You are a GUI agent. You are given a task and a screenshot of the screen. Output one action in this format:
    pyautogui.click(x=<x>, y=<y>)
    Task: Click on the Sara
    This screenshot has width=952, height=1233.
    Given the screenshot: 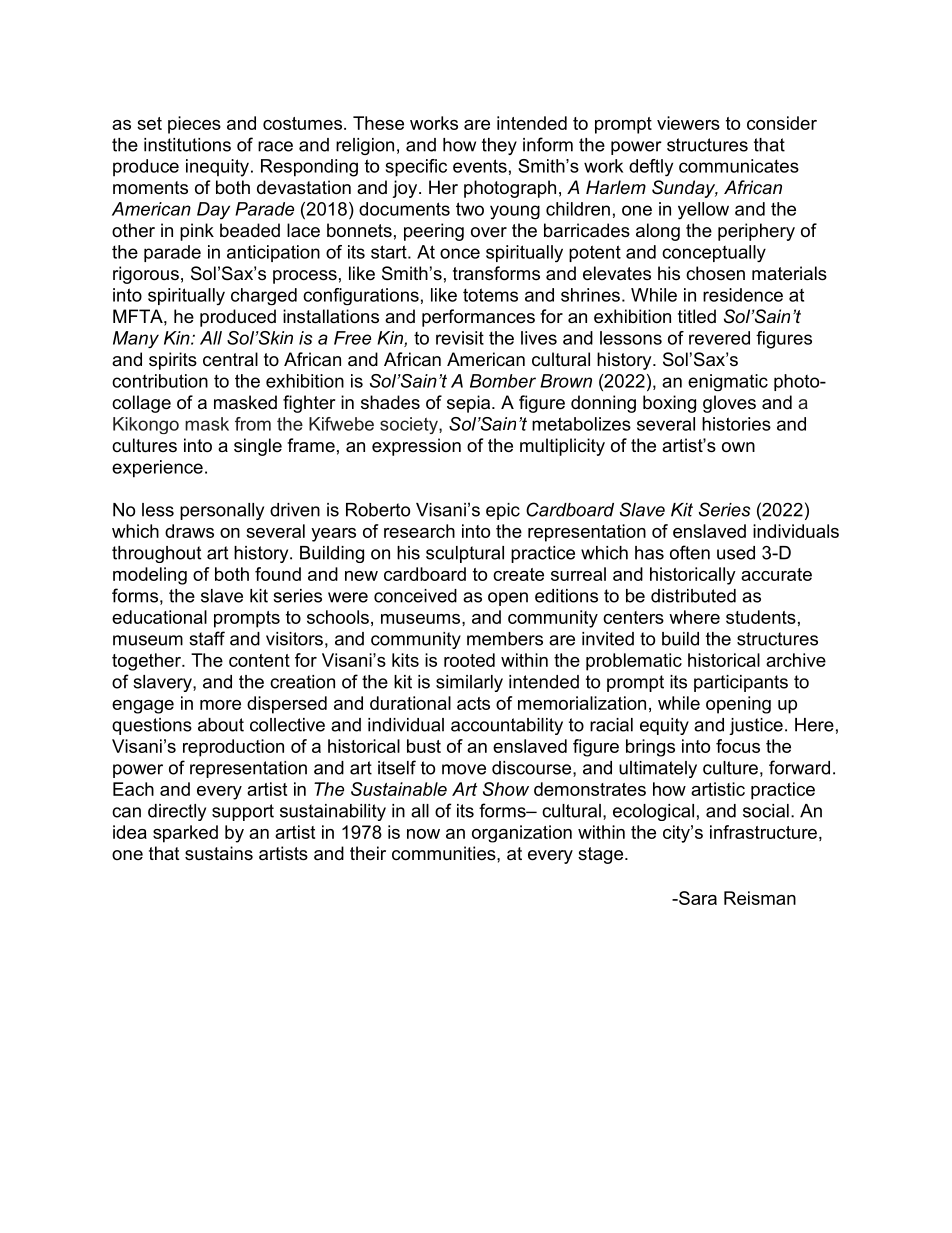 What is the action you would take?
    pyautogui.click(x=697, y=898)
